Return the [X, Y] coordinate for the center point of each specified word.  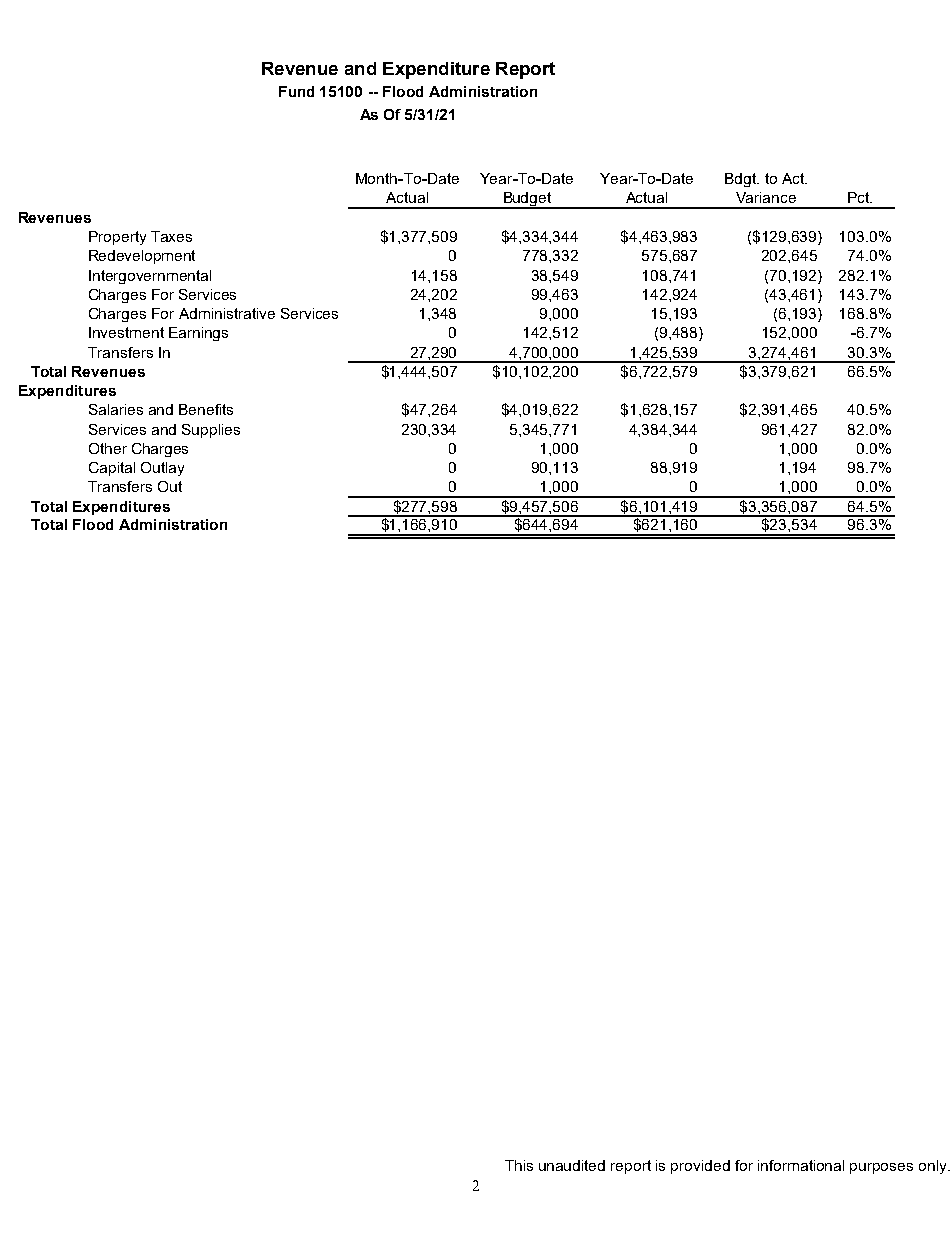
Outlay [162, 469]
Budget [527, 200]
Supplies [211, 431]
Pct [860, 197]
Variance [766, 197]
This [519, 1165]
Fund [296, 91]
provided [700, 1167]
